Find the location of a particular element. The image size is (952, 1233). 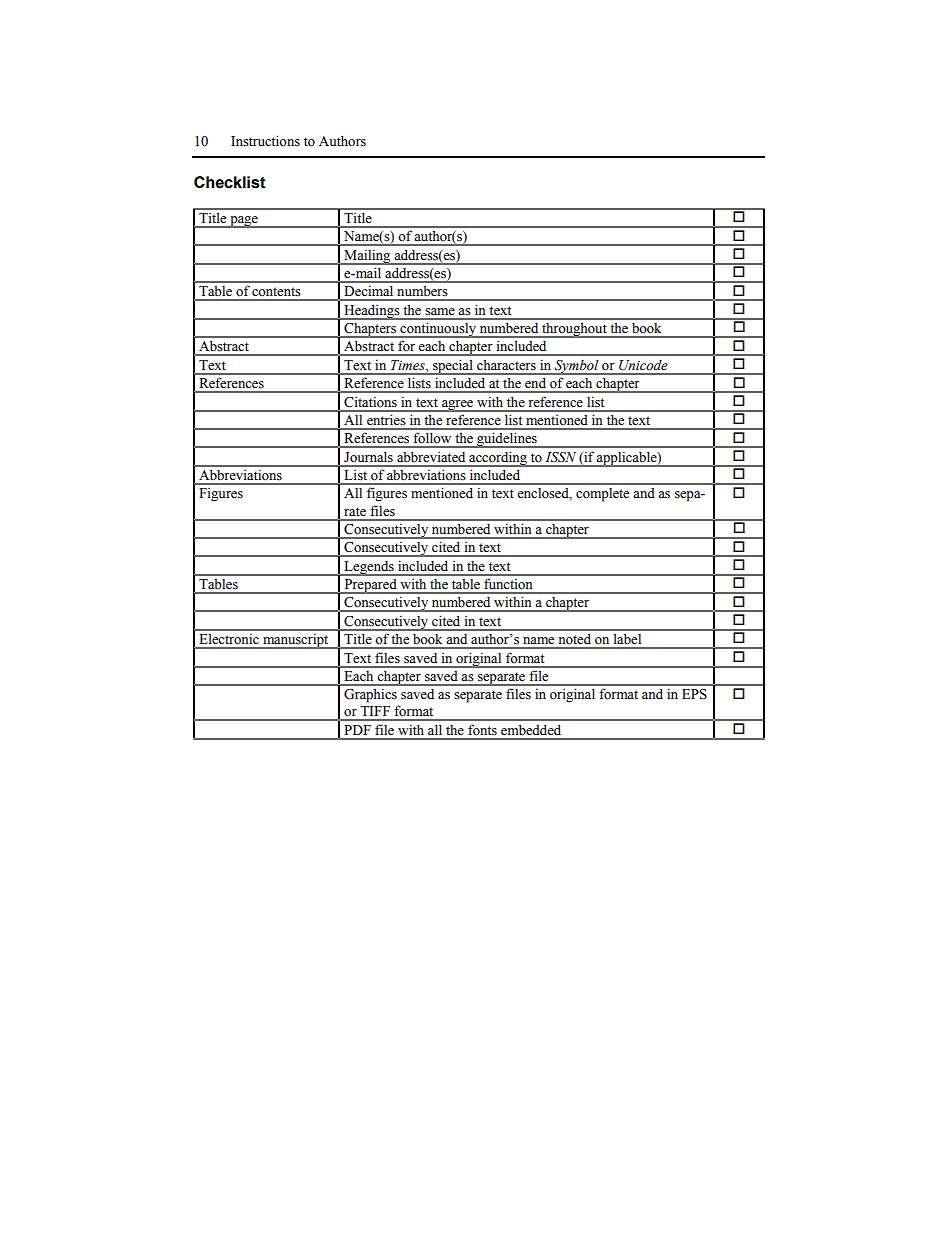

Legends is located at coordinates (369, 568).
